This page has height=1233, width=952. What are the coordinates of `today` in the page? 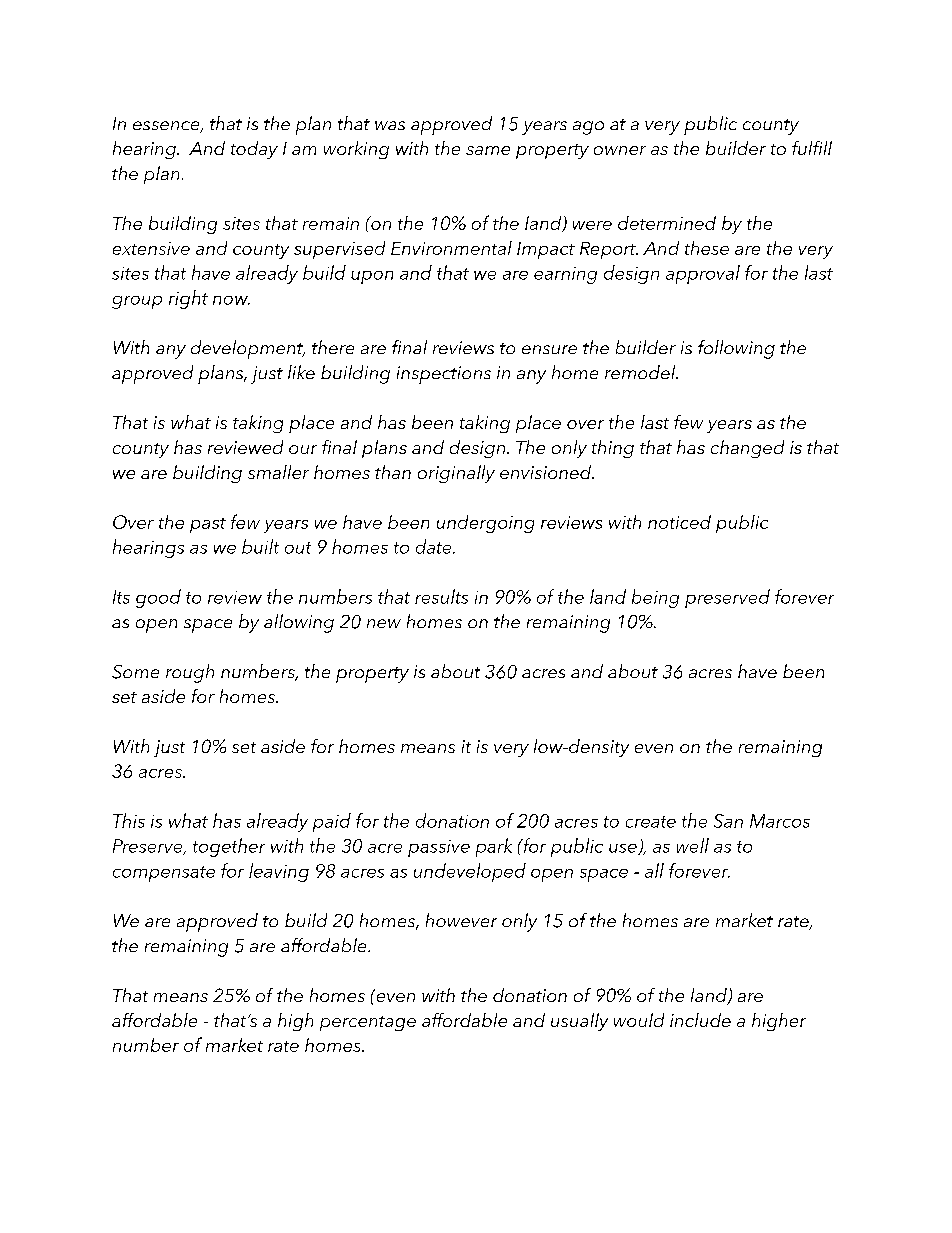 It's located at (254, 150).
